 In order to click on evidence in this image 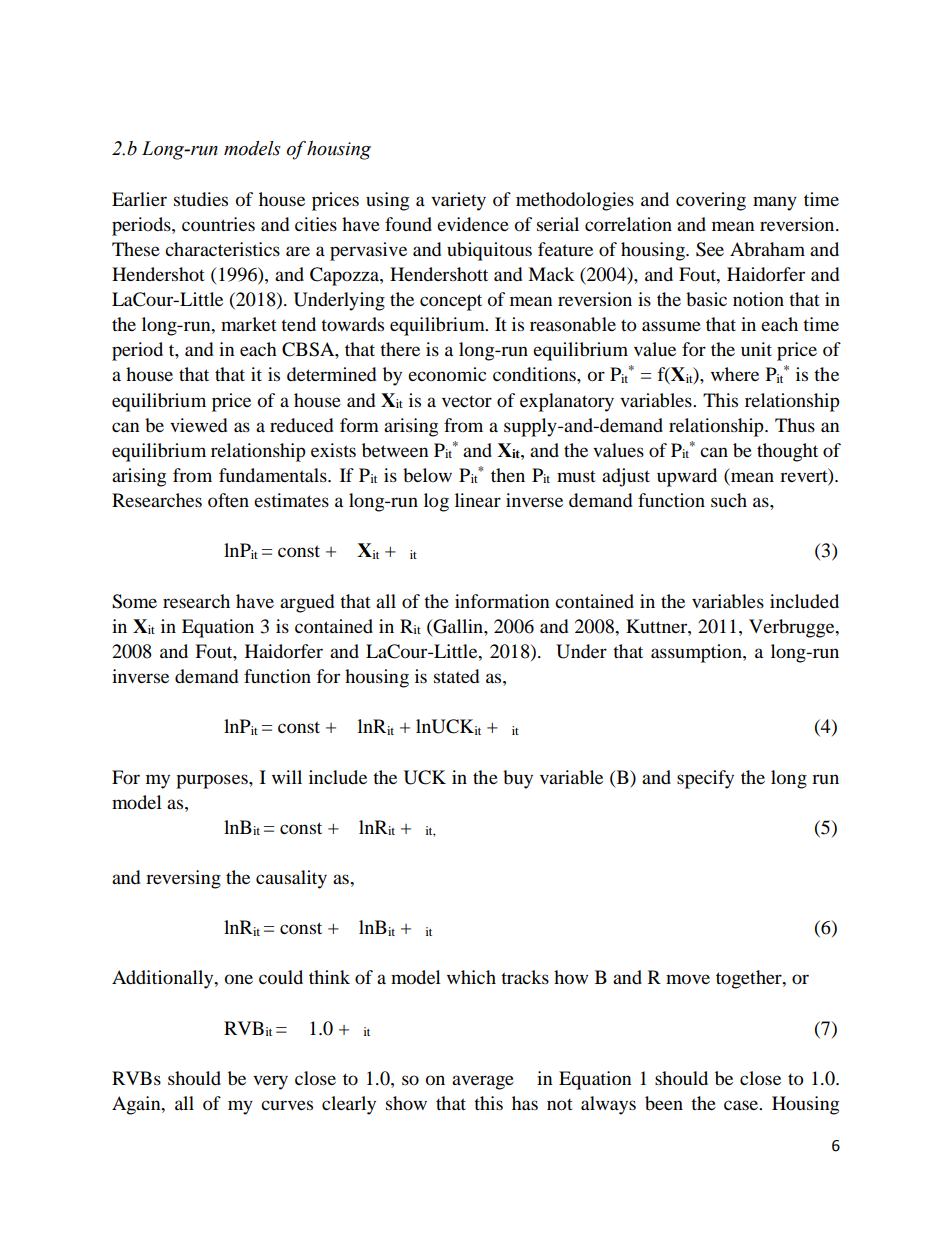, I will do `click(473, 224)`.
